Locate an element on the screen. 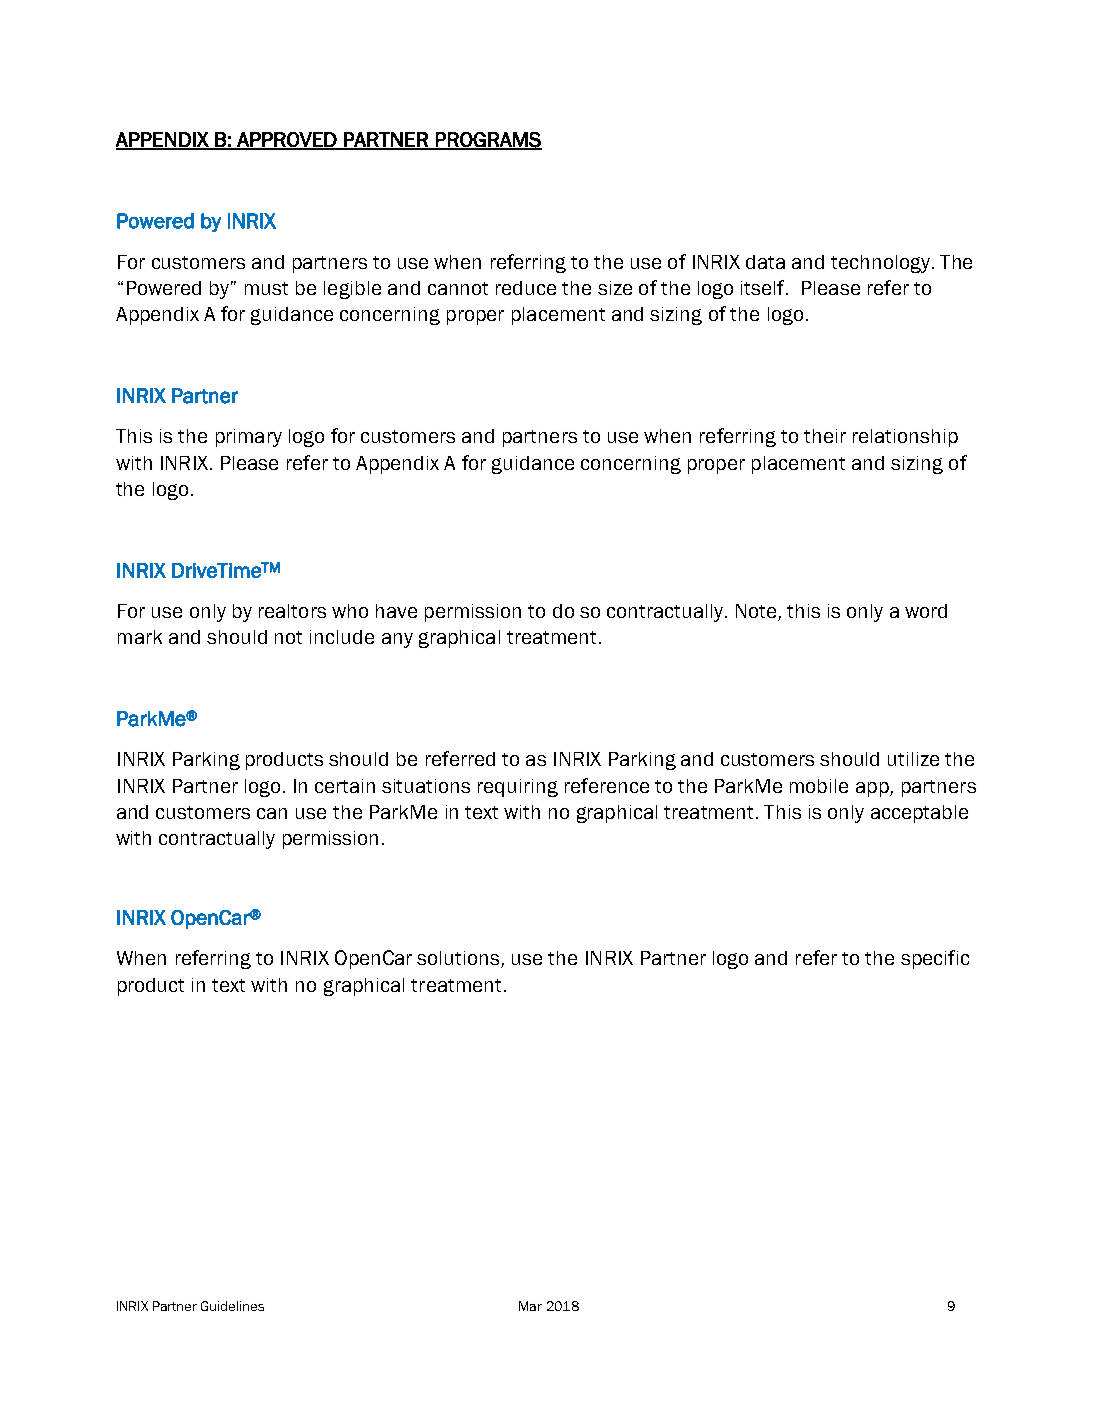  Guidelines is located at coordinates (232, 1306).
